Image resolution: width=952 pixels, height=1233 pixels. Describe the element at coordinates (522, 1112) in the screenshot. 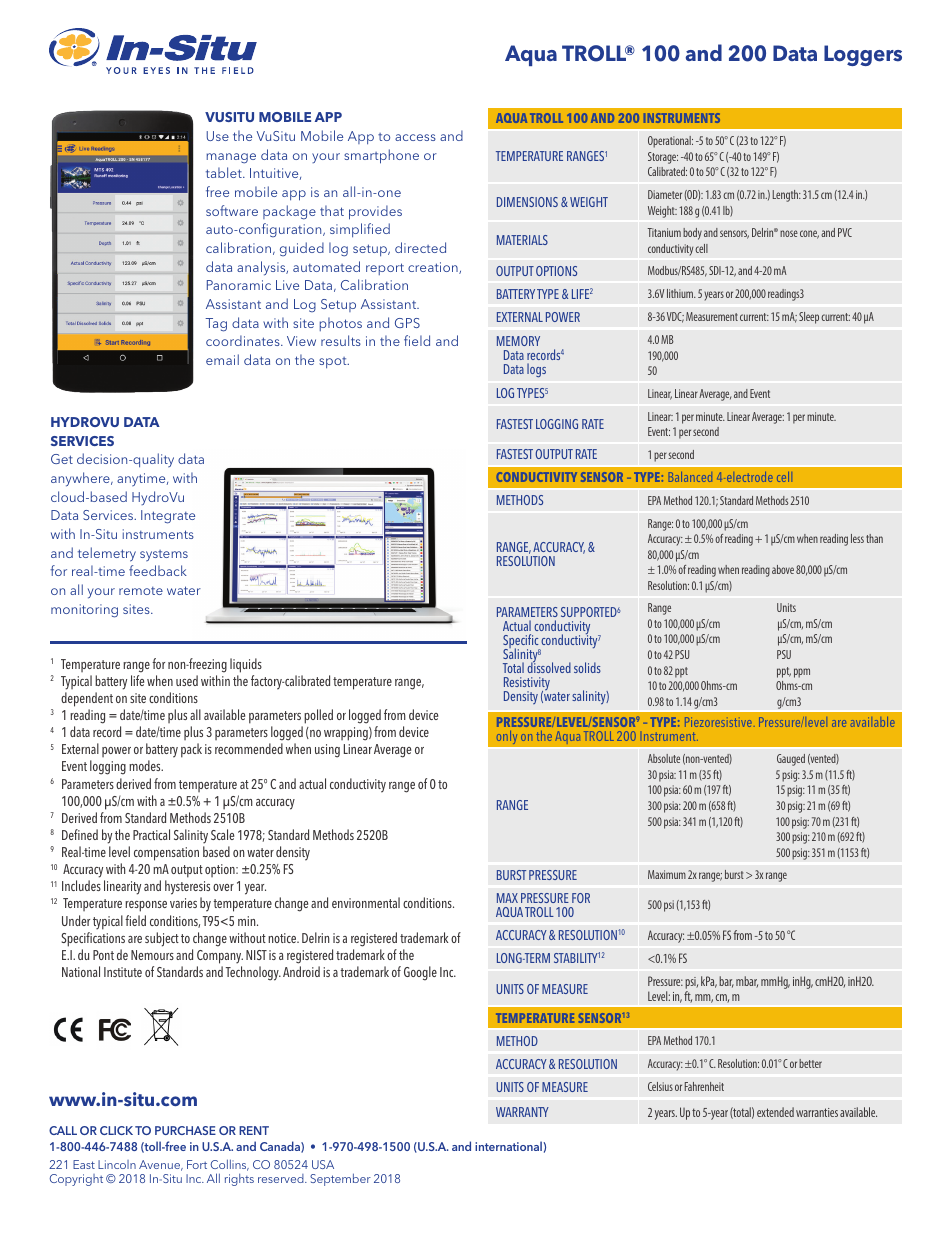

I see `WARRANTY` at that location.
